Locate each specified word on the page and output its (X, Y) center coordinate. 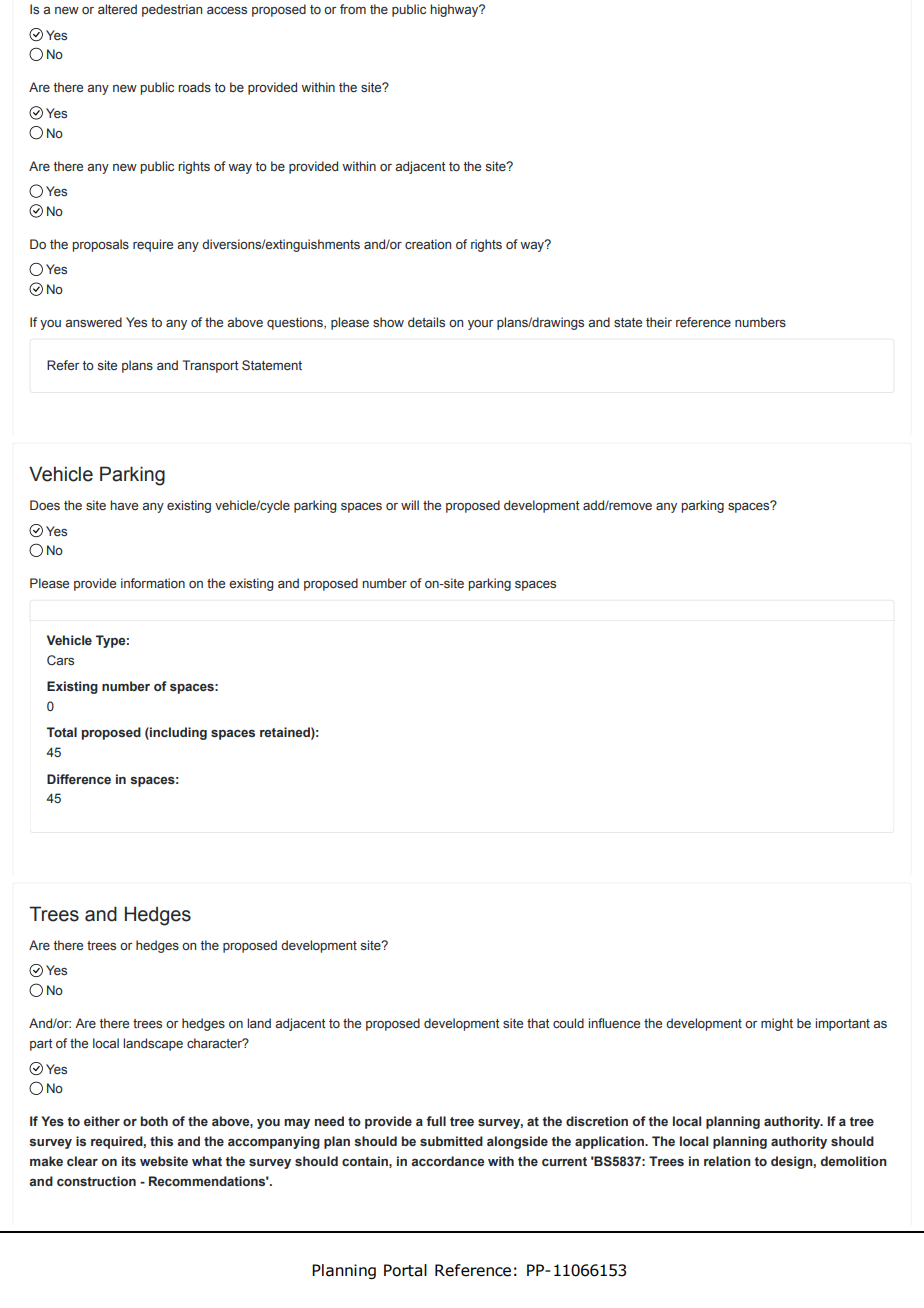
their (659, 322)
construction (96, 1181)
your (480, 325)
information (153, 583)
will (410, 505)
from (353, 9)
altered (117, 9)
